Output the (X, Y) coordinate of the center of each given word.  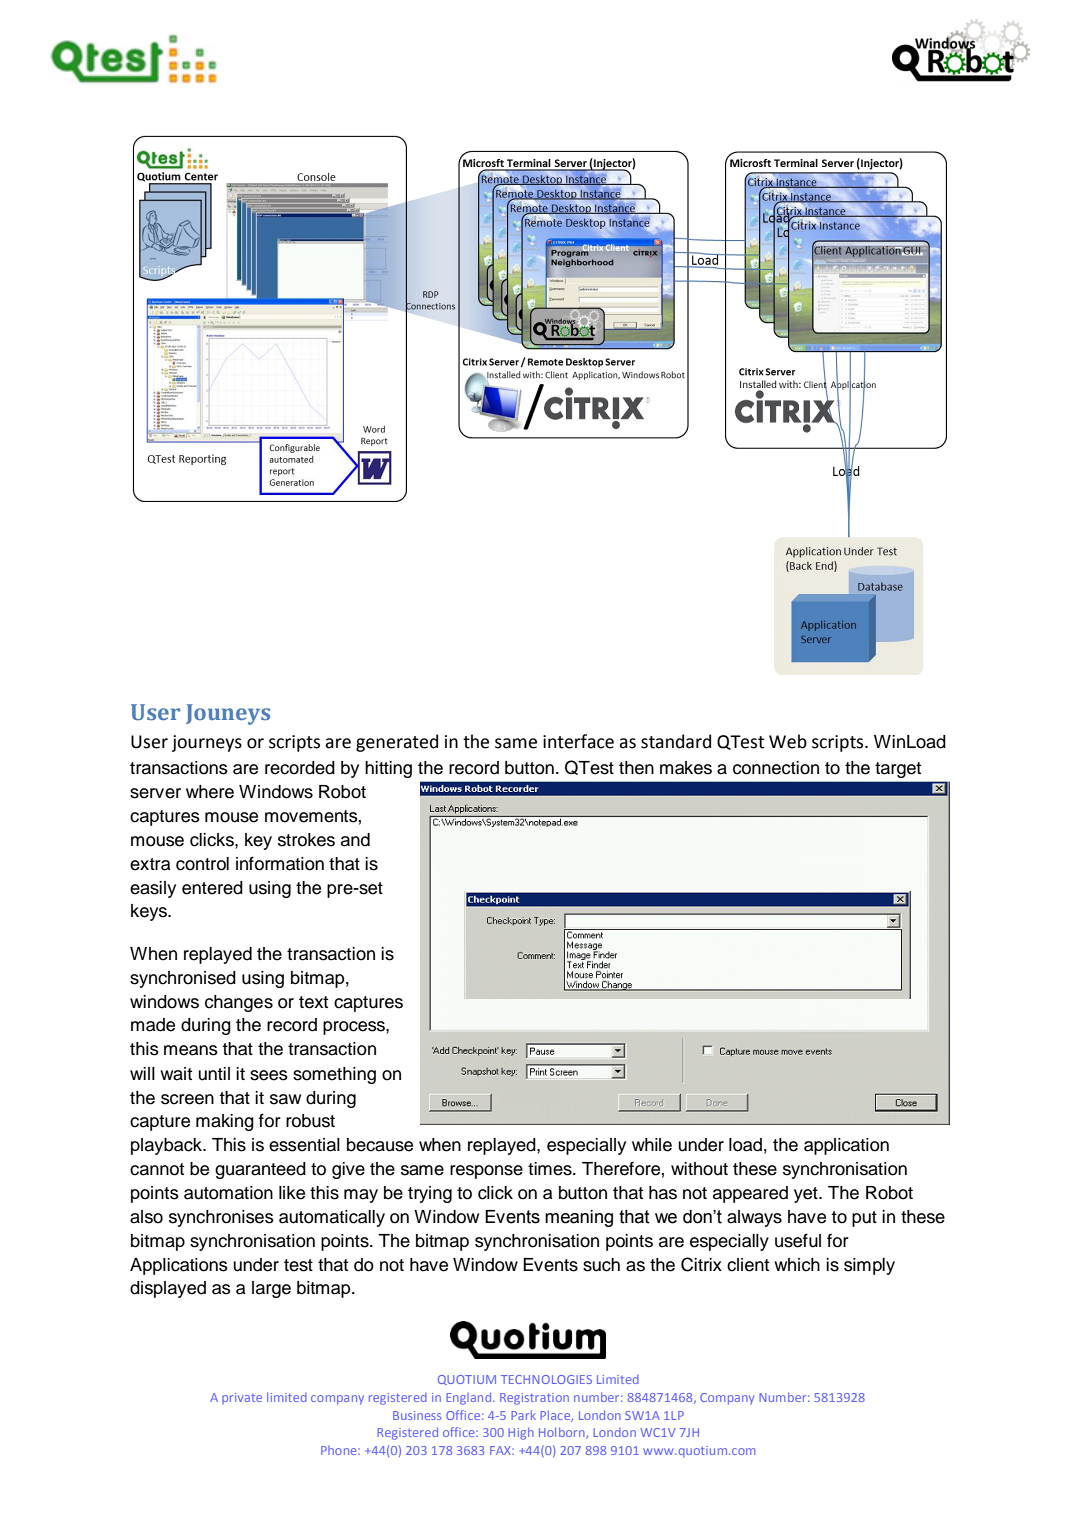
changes (239, 1003)
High (521, 1433)
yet (807, 1195)
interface (578, 741)
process (355, 1028)
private (242, 1398)
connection (776, 768)
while (652, 1145)
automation (228, 1193)
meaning (579, 1218)
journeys (207, 743)
